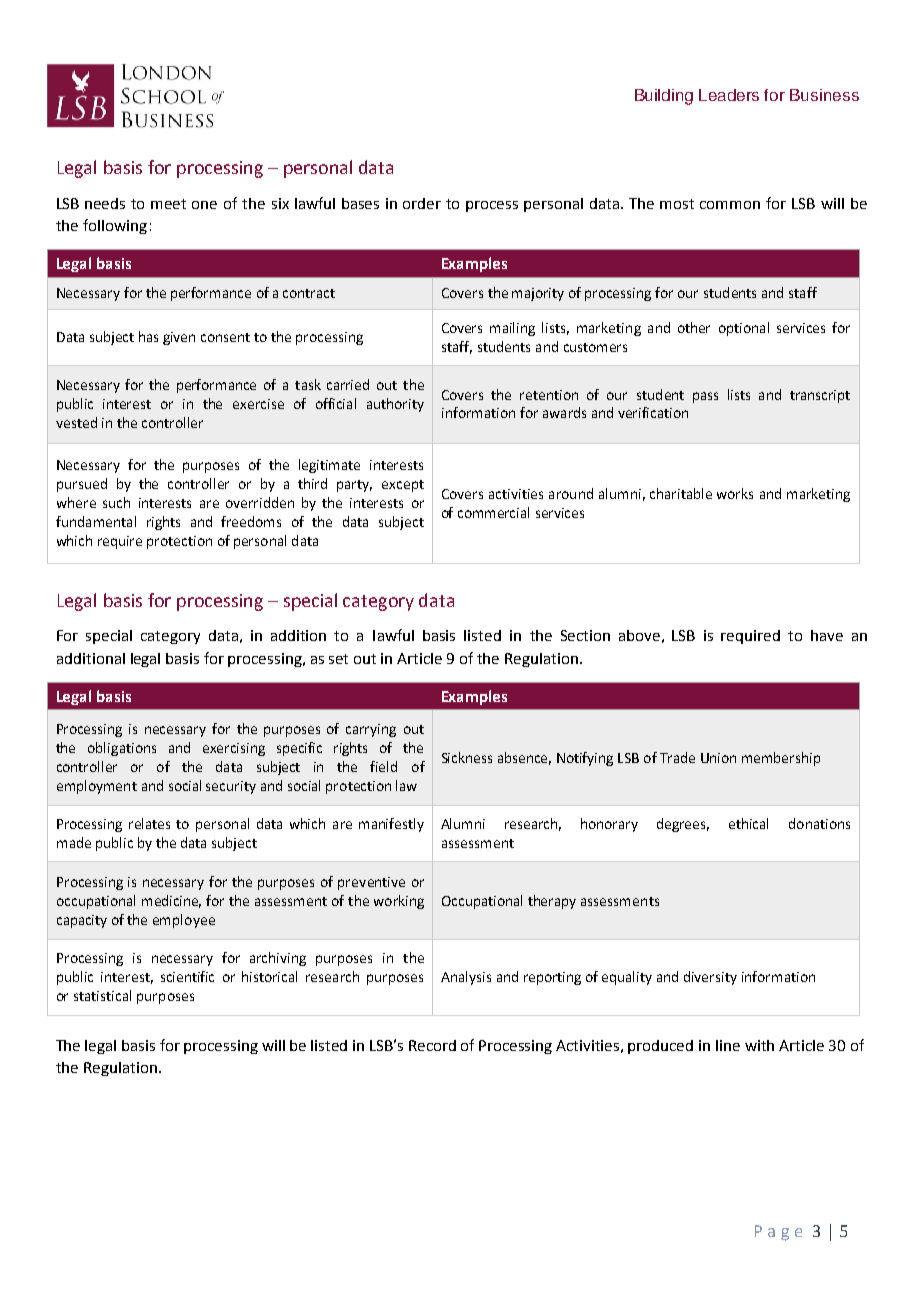  What do you see at coordinates (122, 749) in the screenshot?
I see `obligations` at bounding box center [122, 749].
